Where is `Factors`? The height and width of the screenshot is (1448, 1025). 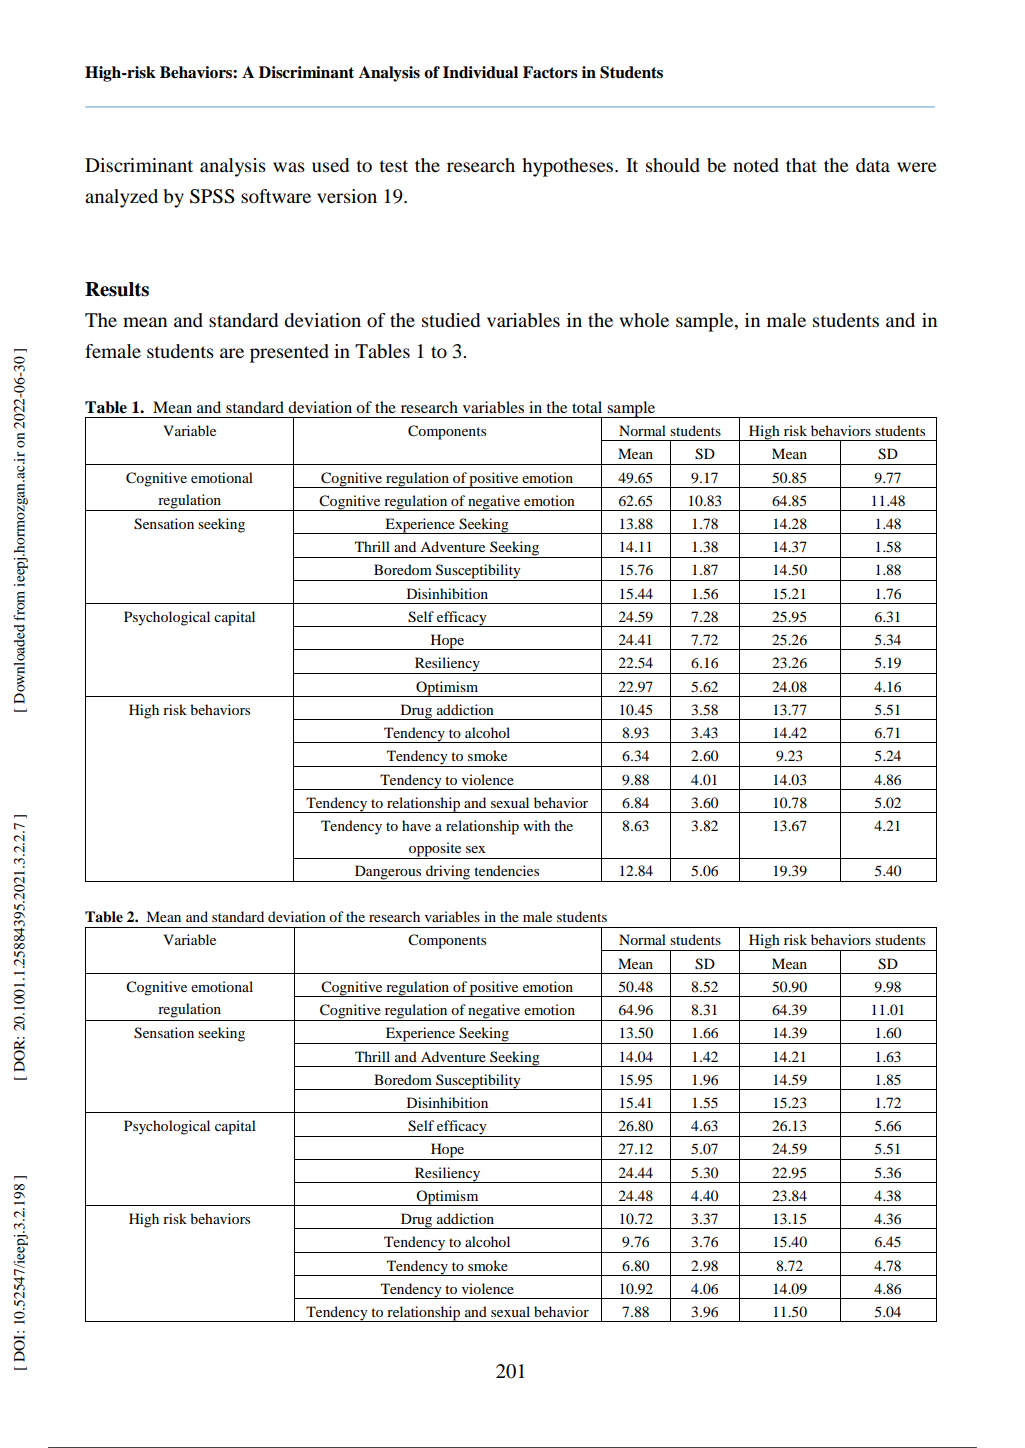
Factors is located at coordinates (550, 72).
